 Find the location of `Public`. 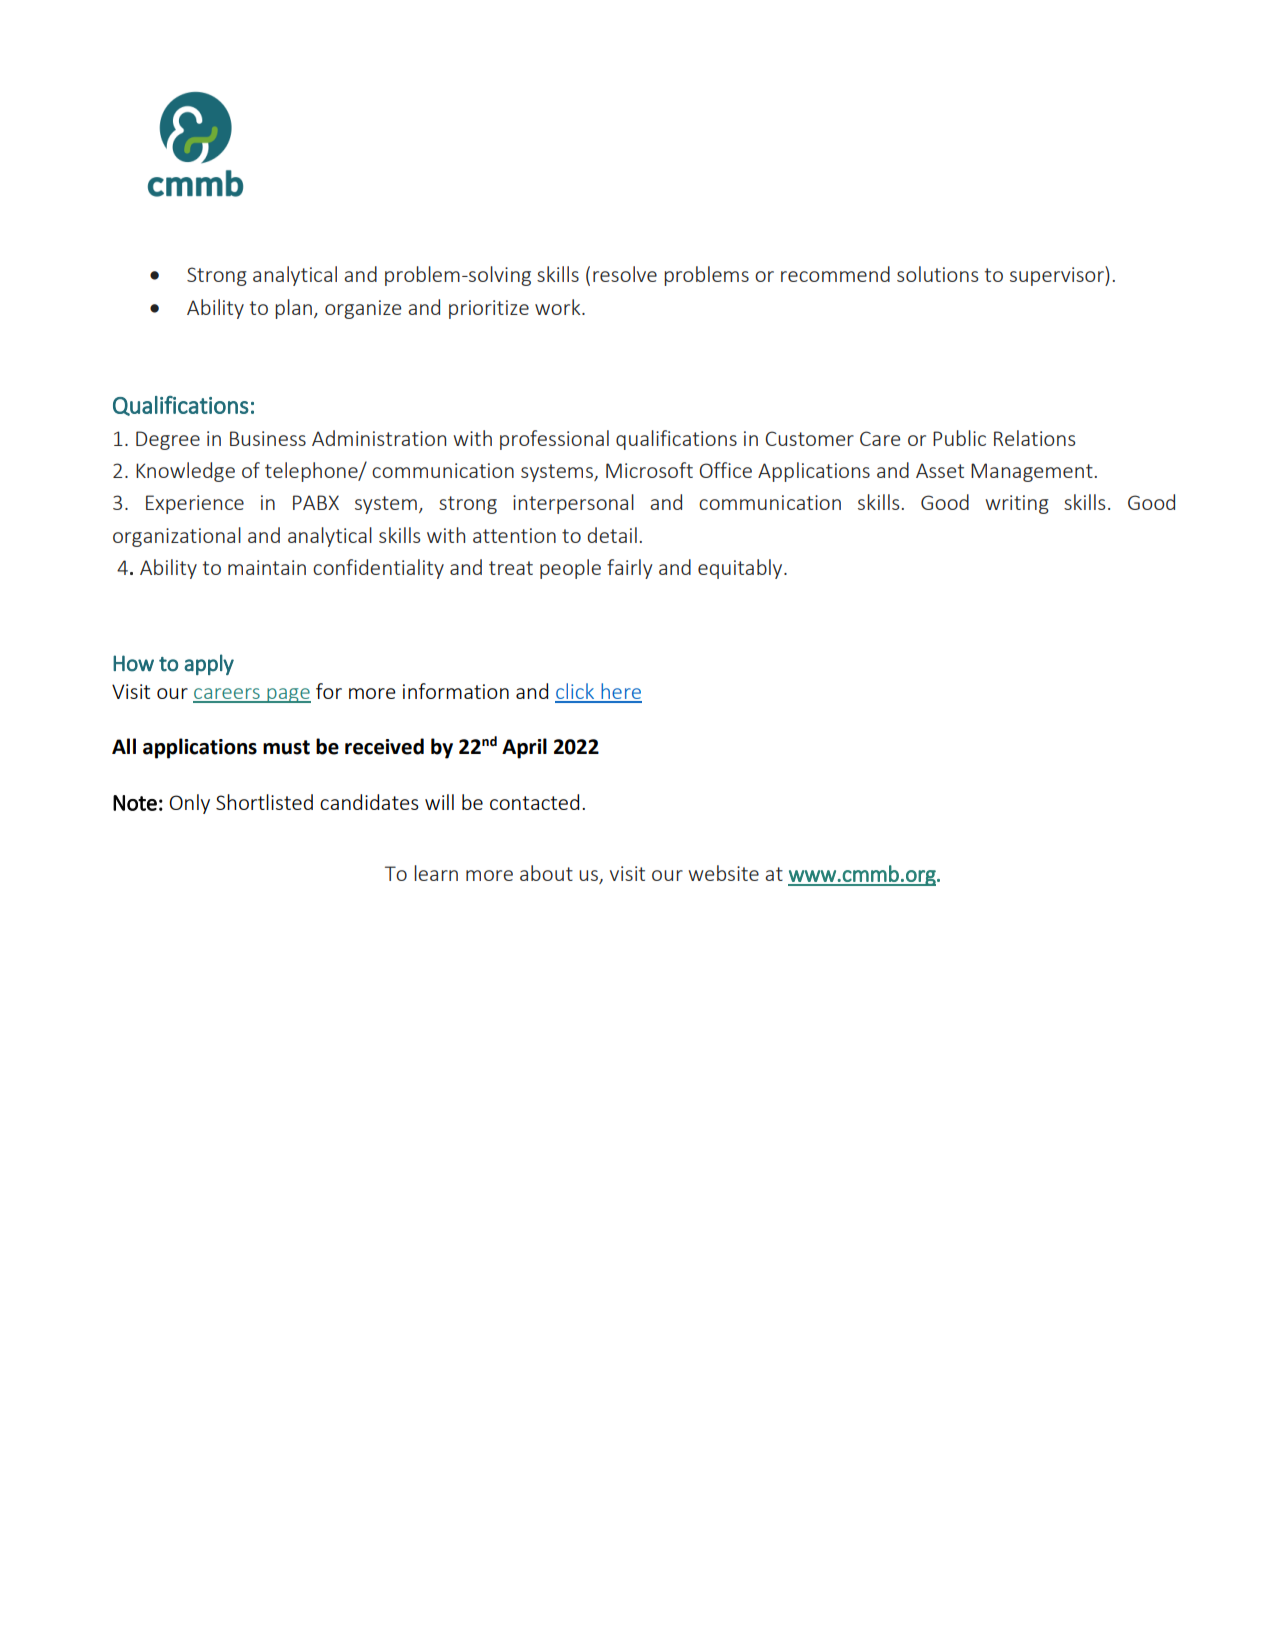

Public is located at coordinates (959, 438).
